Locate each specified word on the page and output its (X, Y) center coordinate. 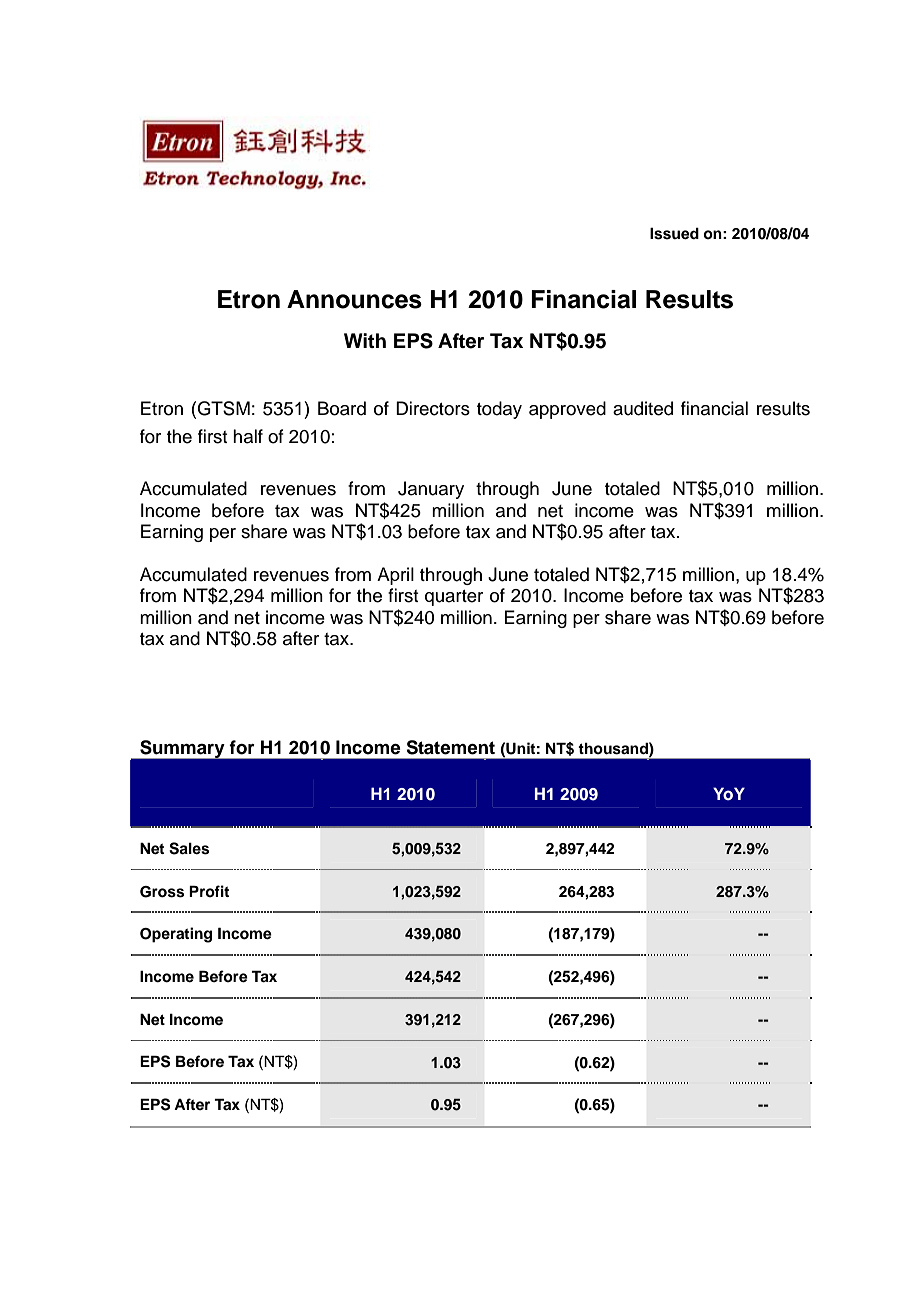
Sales (189, 848)
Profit (209, 891)
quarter (454, 598)
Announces (354, 299)
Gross (162, 892)
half (248, 436)
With (365, 340)
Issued (674, 233)
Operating (176, 935)
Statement (450, 747)
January (431, 490)
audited (643, 408)
